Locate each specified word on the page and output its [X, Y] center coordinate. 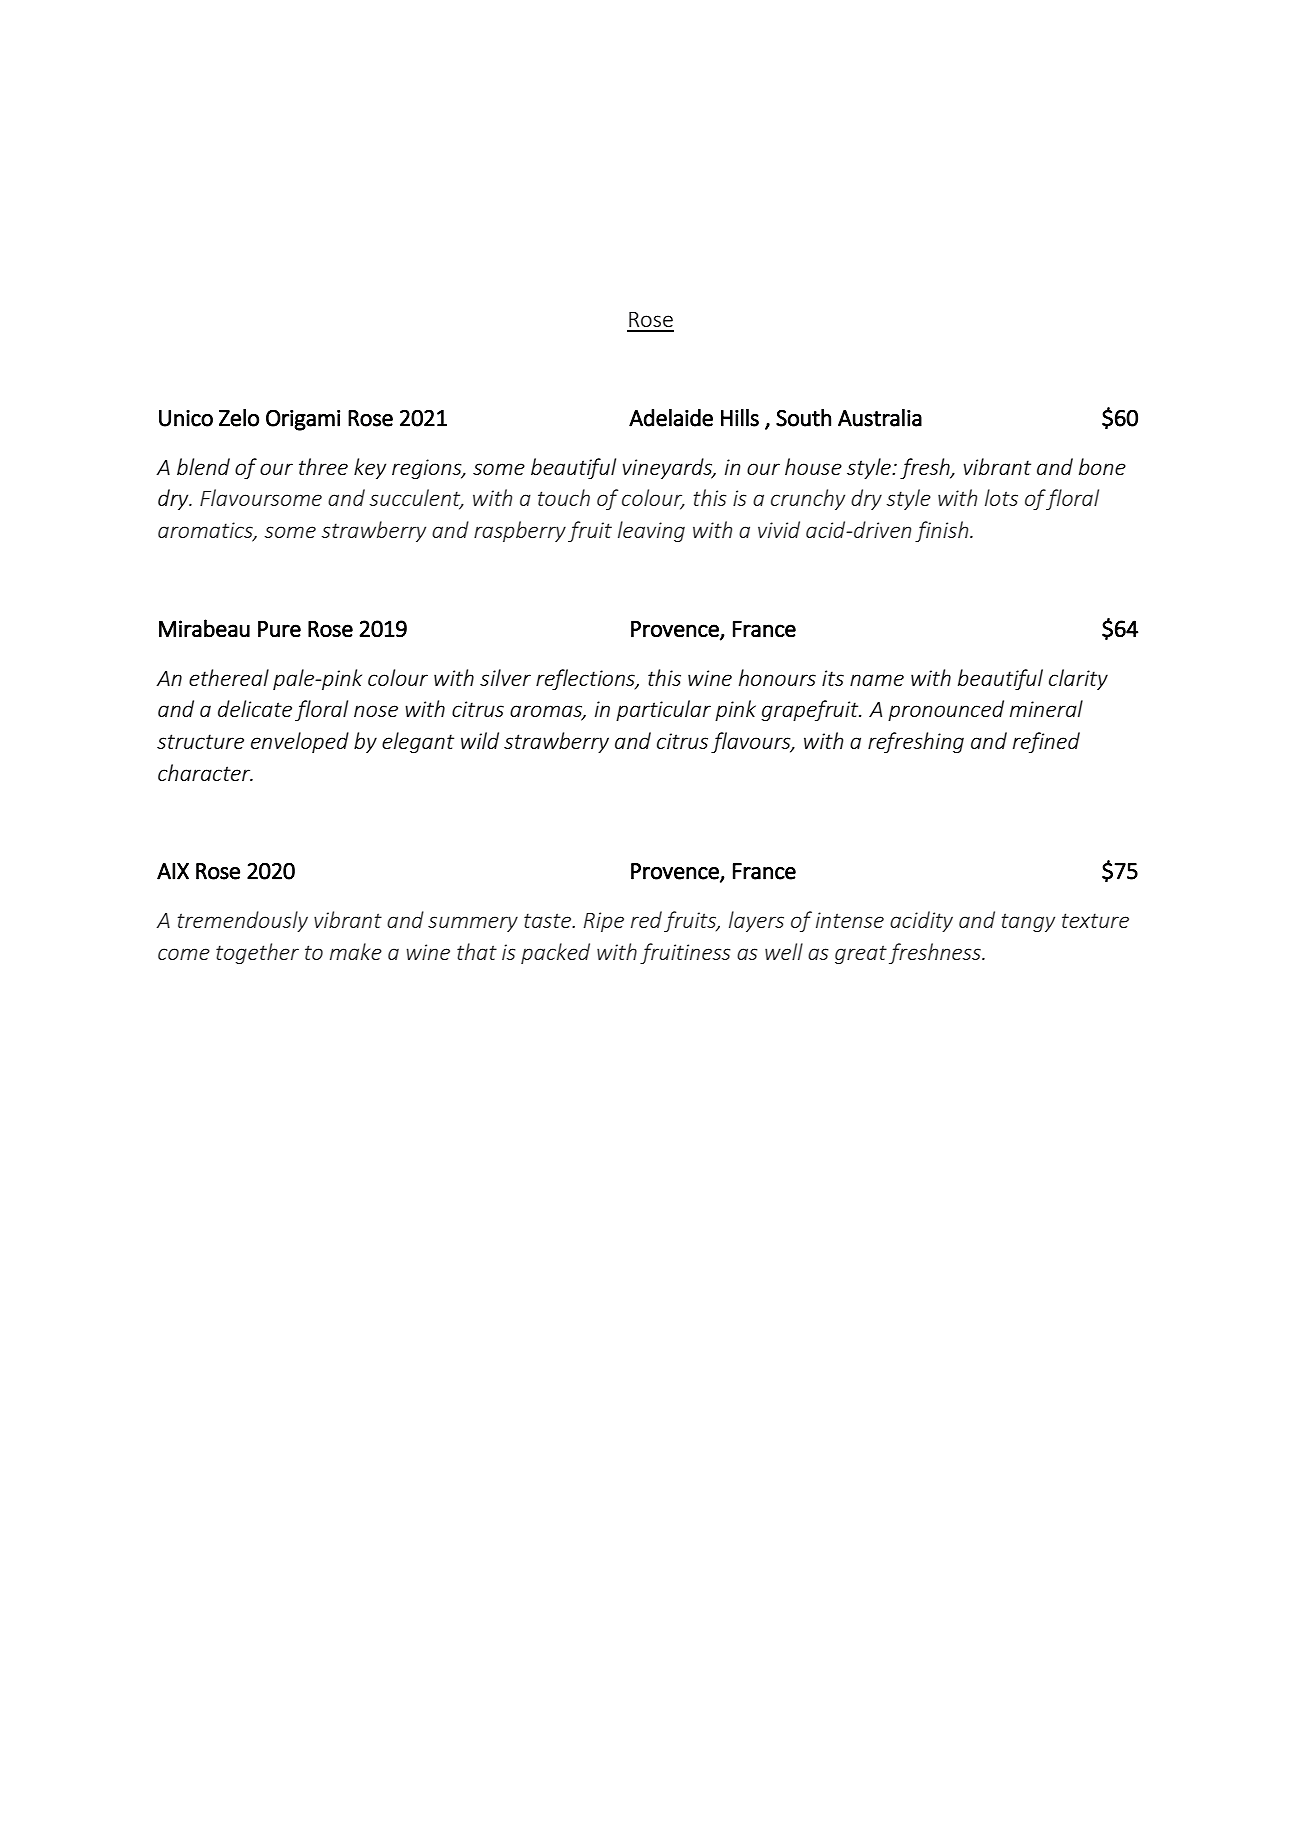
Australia [880, 418]
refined [1046, 742]
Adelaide [671, 418]
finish [943, 531]
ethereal [229, 677]
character [205, 772]
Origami [303, 420]
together [257, 953]
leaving [651, 531]
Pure [279, 629]
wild [480, 740]
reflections [586, 679]
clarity [1078, 679]
